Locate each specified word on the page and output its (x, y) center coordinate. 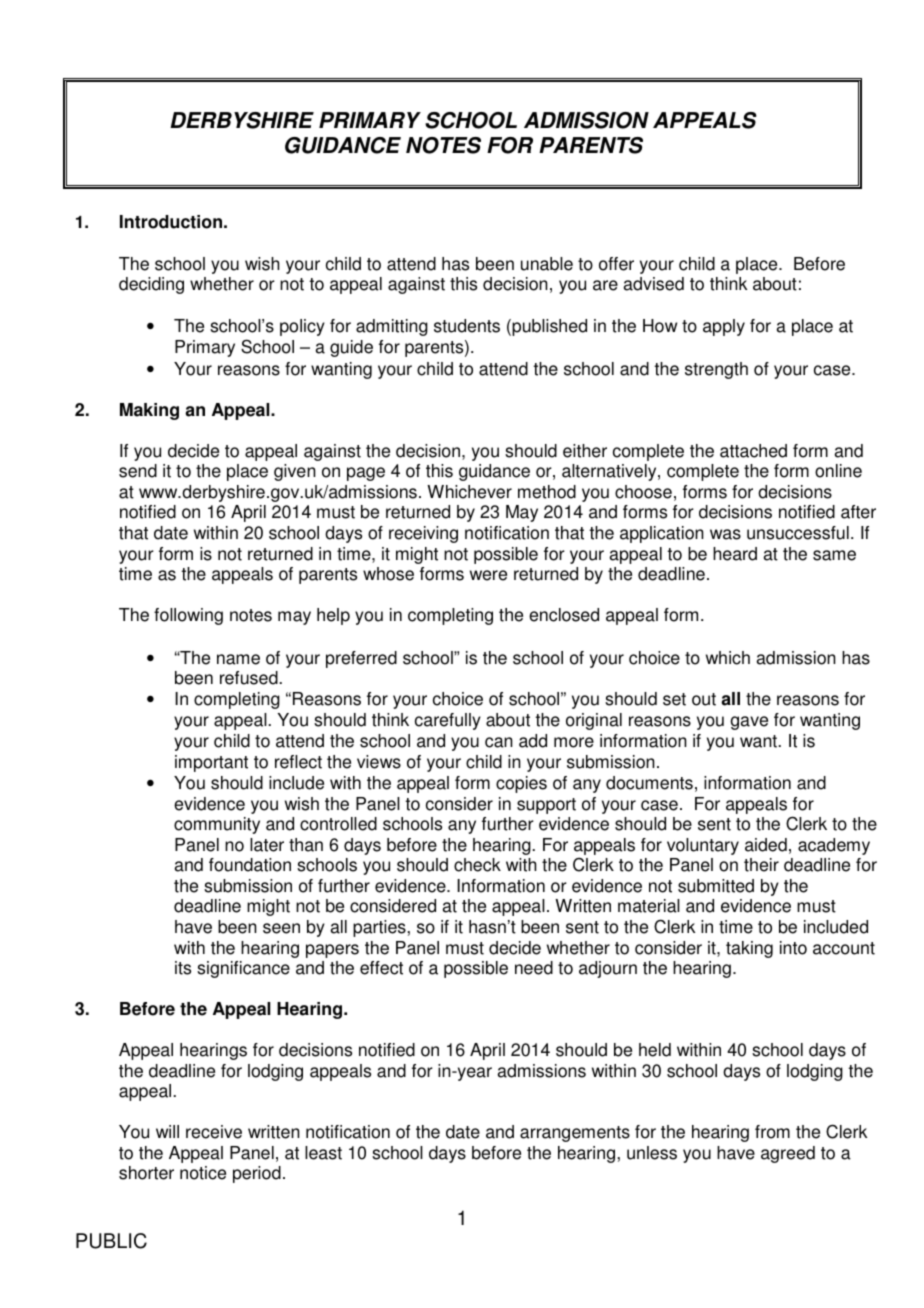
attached (753, 451)
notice (203, 1173)
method (547, 492)
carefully (448, 721)
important (211, 763)
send (138, 471)
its (183, 968)
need (534, 968)
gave (749, 723)
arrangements (575, 1134)
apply (724, 327)
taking (749, 949)
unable (547, 264)
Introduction (171, 222)
